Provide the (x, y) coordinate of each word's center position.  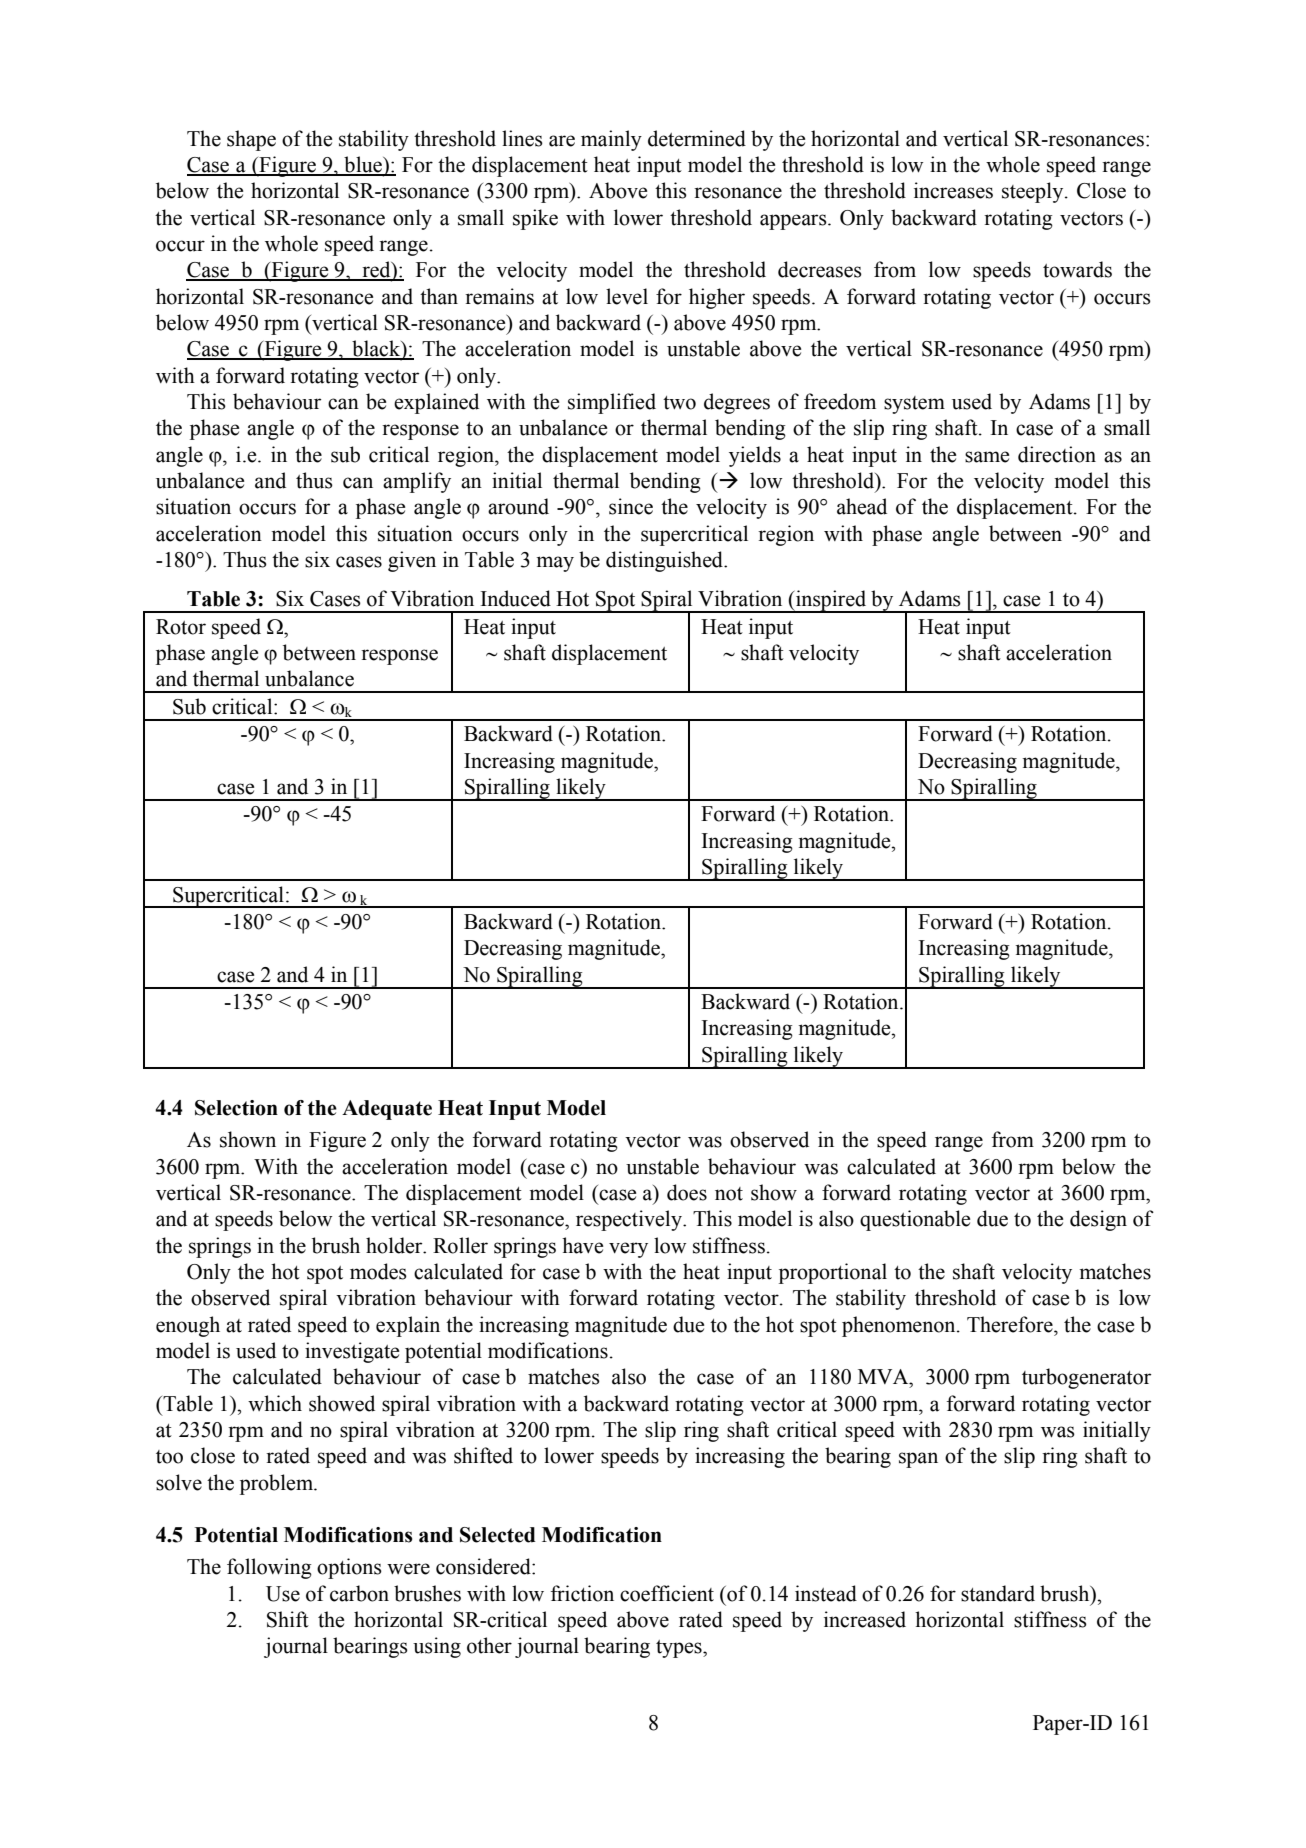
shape (251, 140)
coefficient (667, 1593)
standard (998, 1593)
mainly (611, 140)
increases (953, 190)
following (269, 1568)
